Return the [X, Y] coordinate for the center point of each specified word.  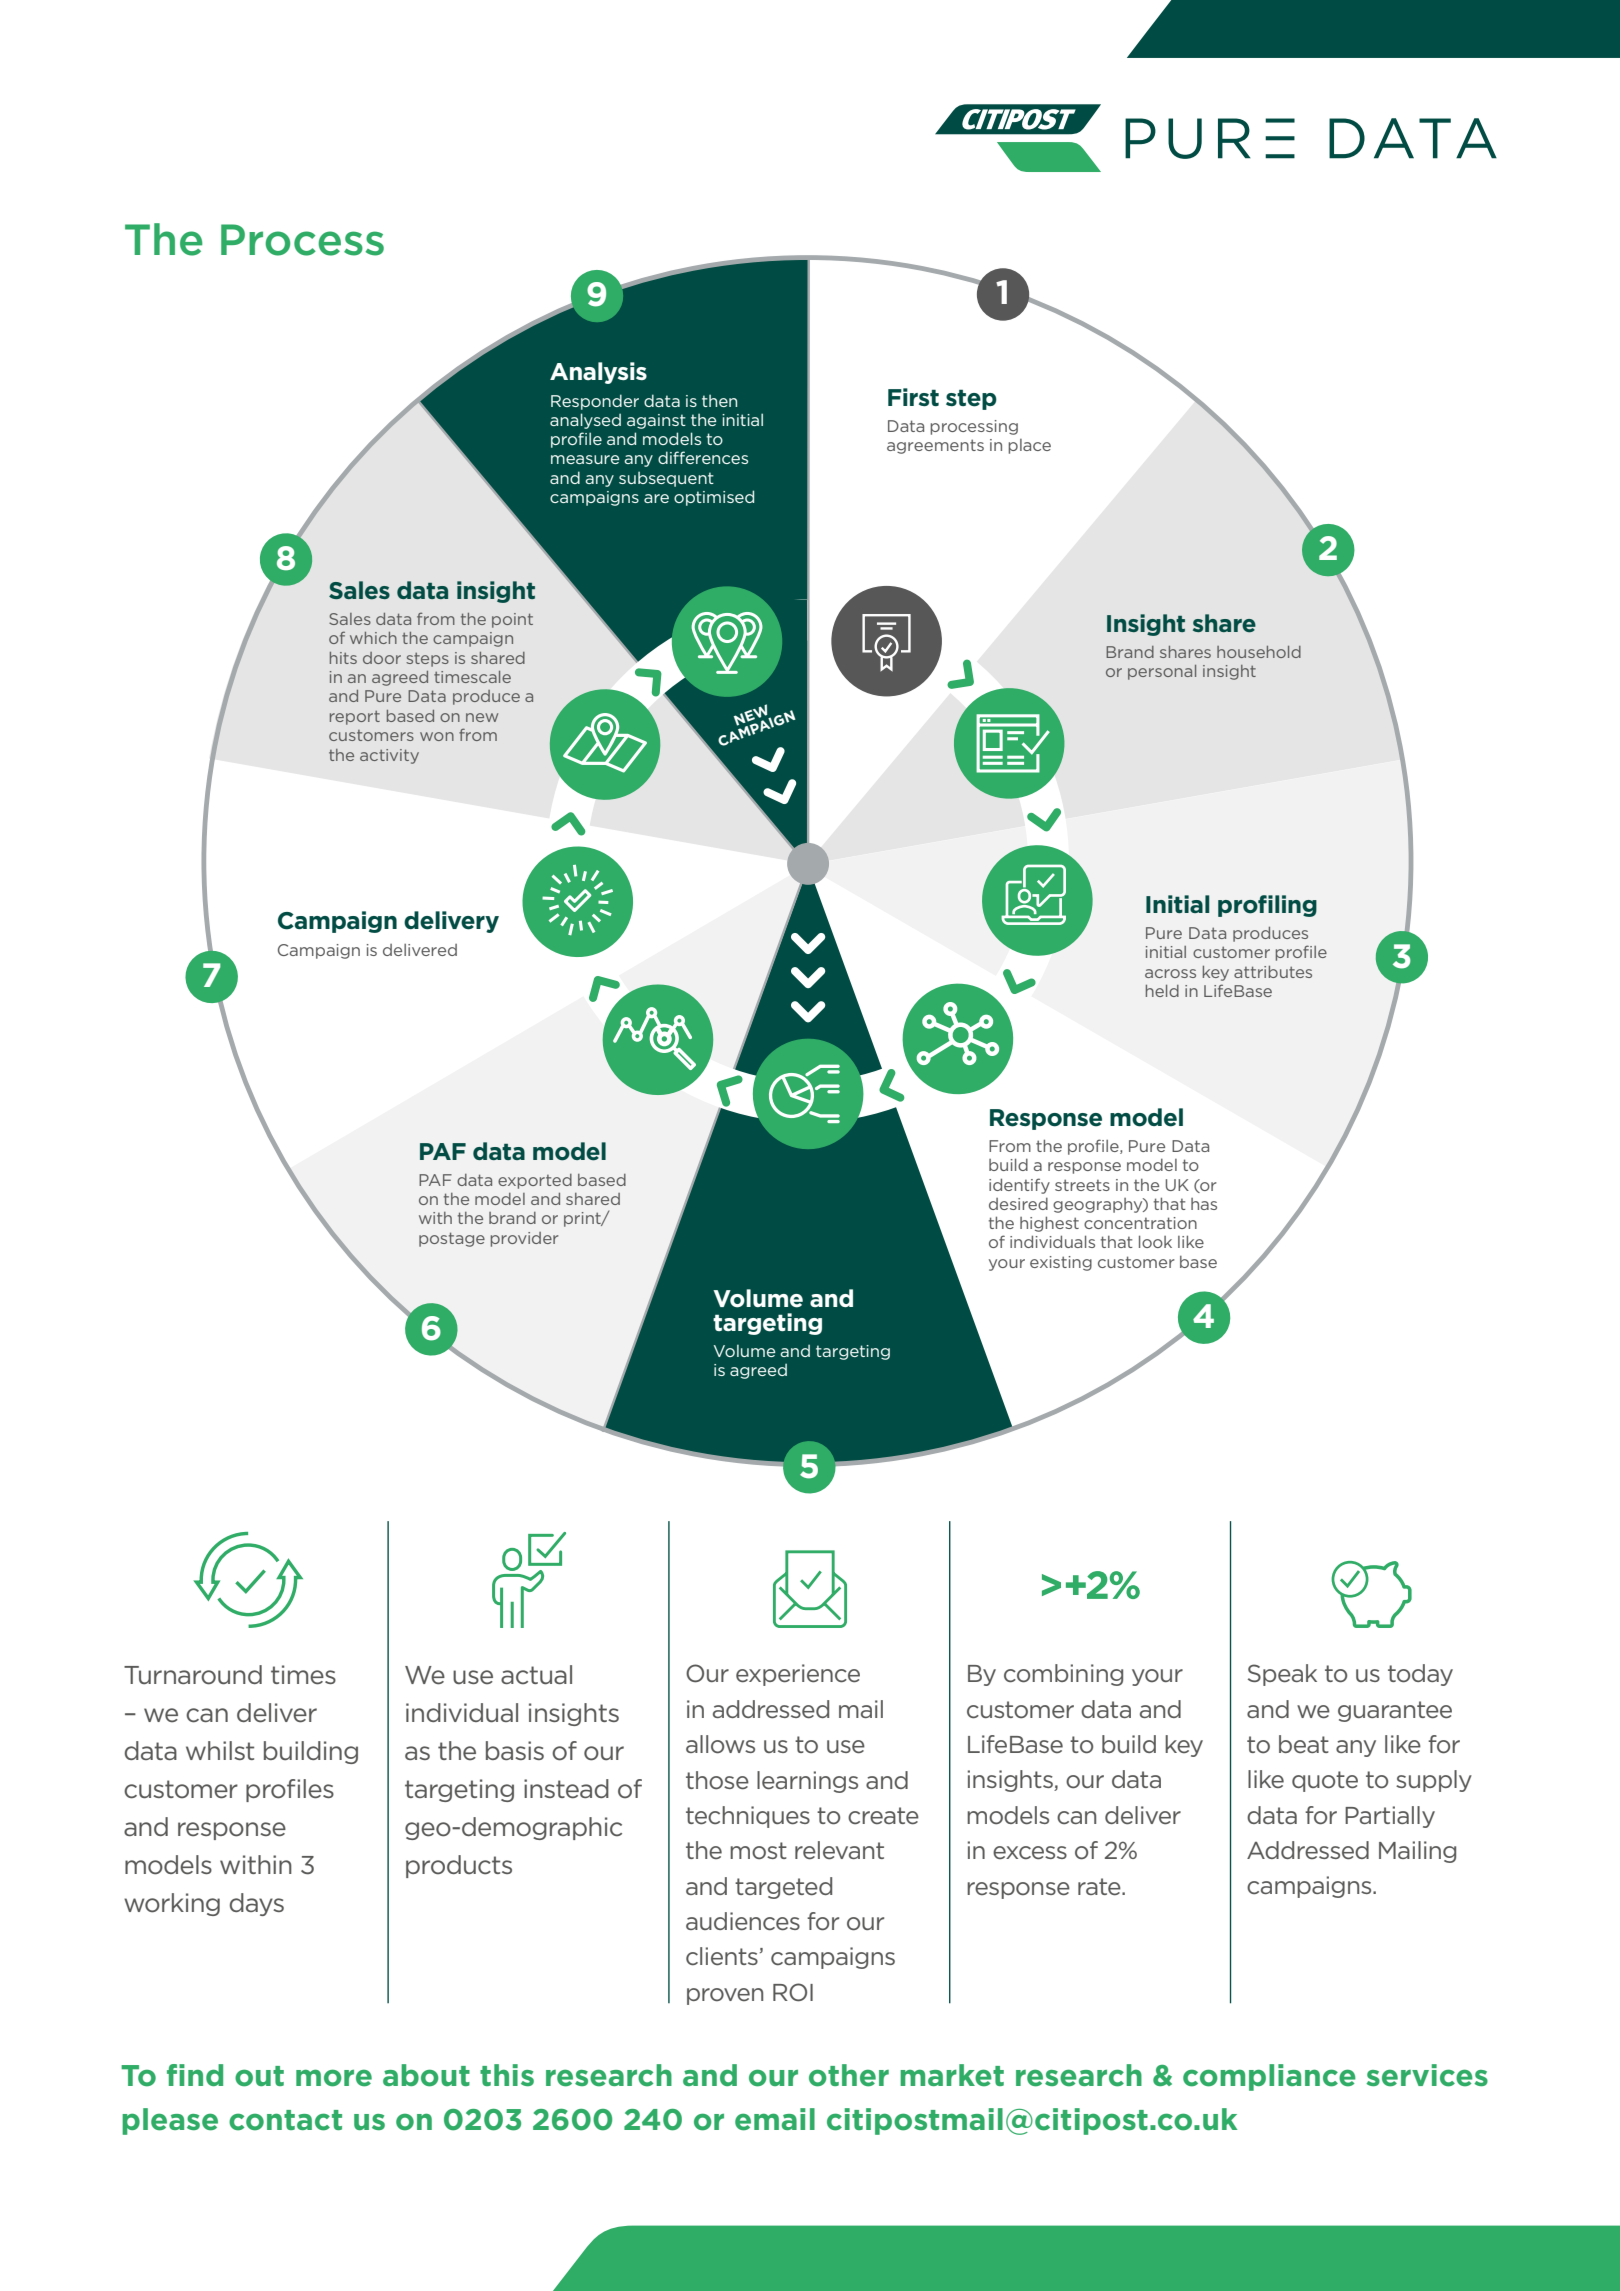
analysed [585, 421]
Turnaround [193, 1675]
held [1162, 991]
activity [389, 756]
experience [798, 1675]
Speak [1282, 1675]
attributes [1273, 972]
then [719, 400]
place [1029, 446]
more [334, 2078]
